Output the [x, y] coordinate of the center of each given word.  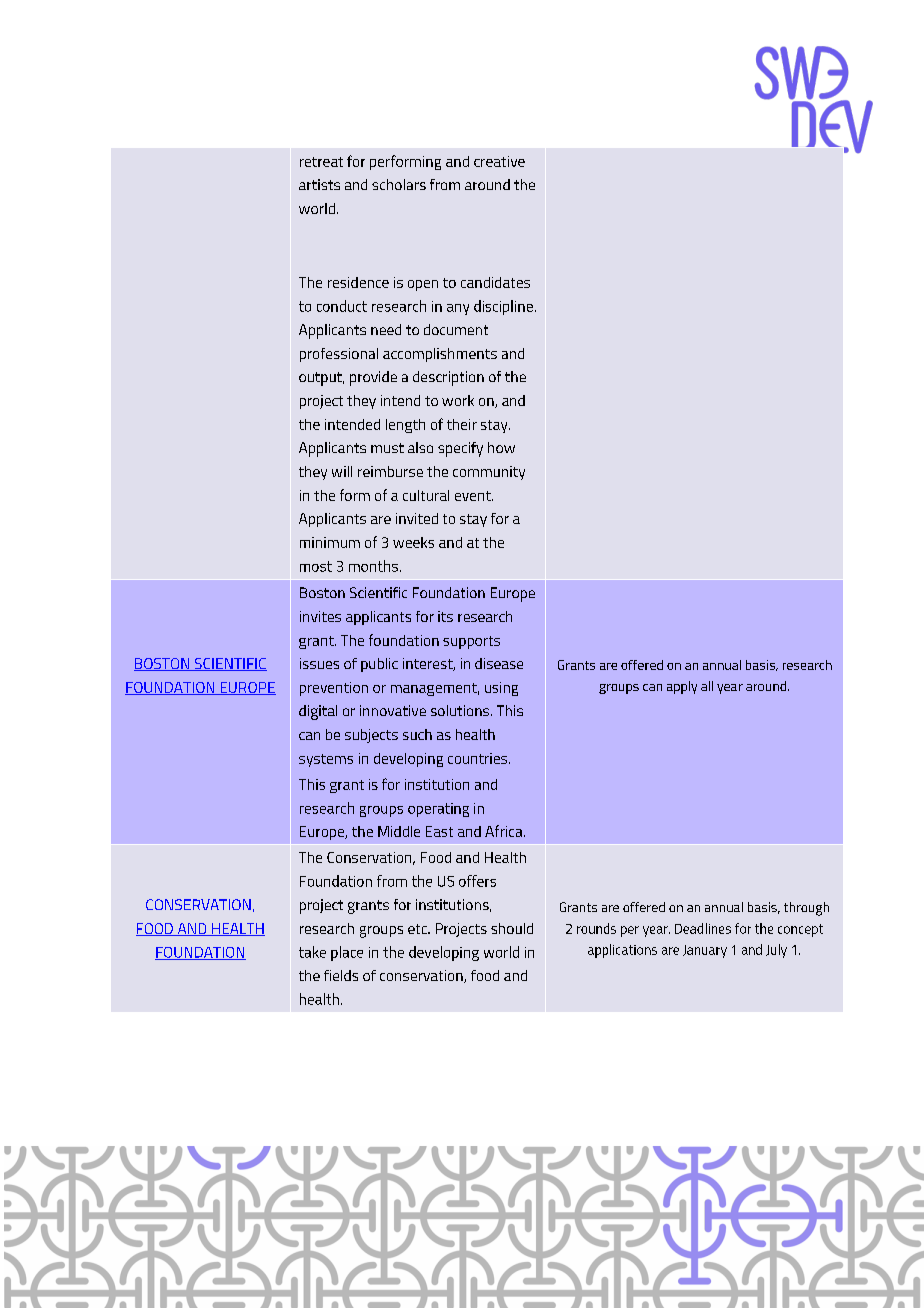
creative [499, 161]
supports [471, 642]
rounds [596, 928]
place [347, 953]
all [707, 686]
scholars [399, 184]
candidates [495, 282]
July [776, 951]
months [373, 566]
